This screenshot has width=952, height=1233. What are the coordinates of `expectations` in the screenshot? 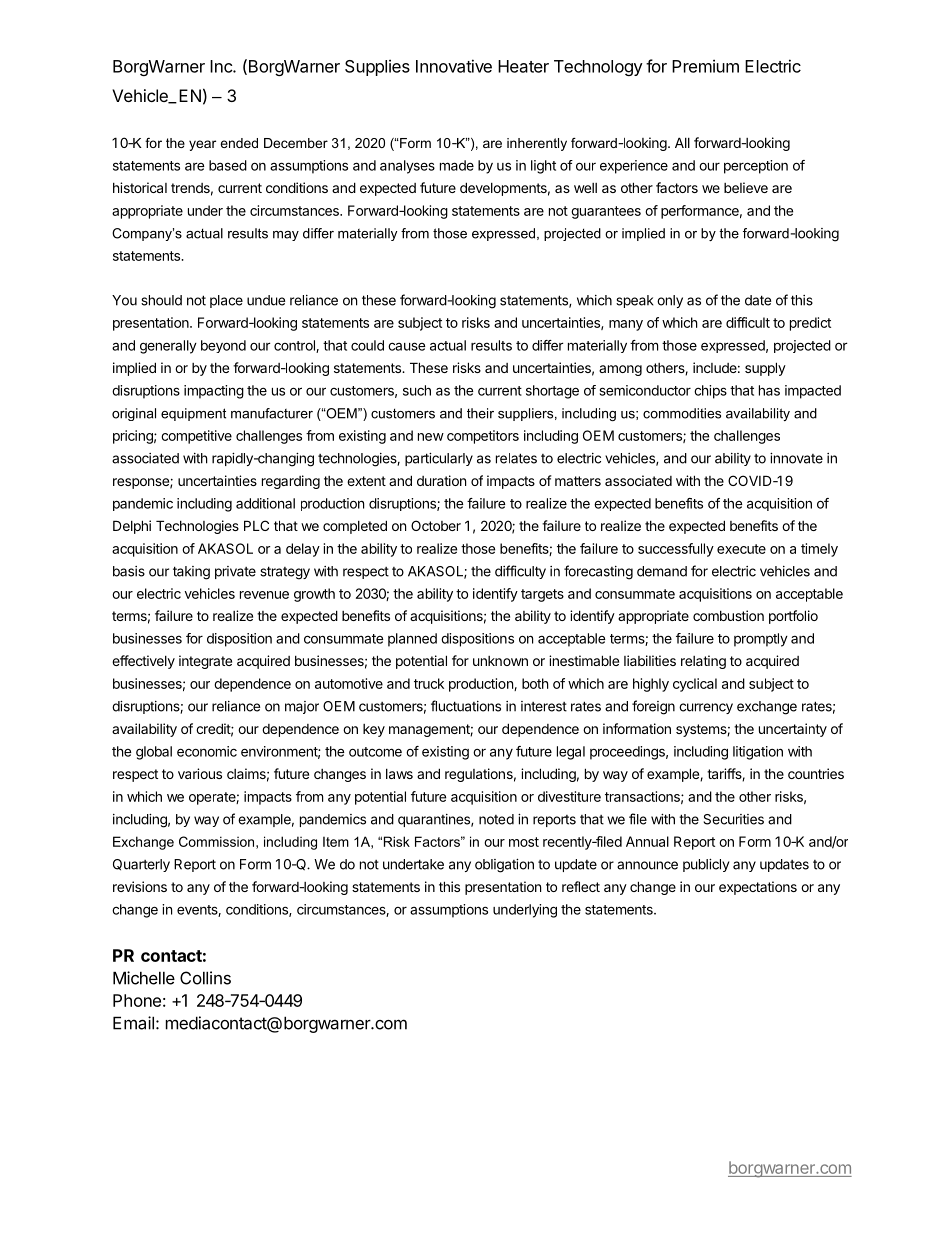 It's located at (758, 888).
